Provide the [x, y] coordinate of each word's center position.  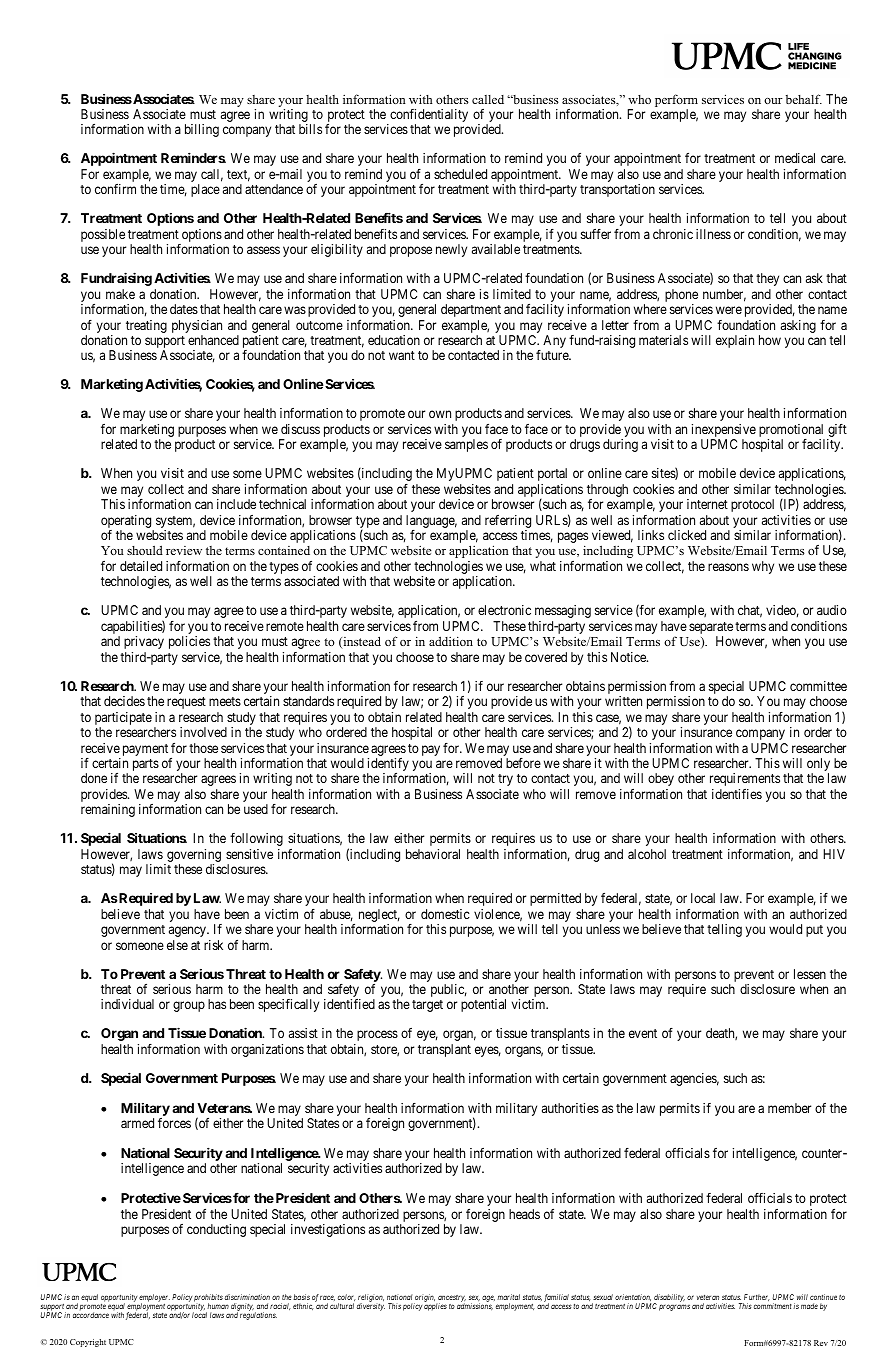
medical [795, 158]
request [186, 703]
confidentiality [428, 117]
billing [202, 130]
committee [818, 686]
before [523, 763]
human [218, 1306]
